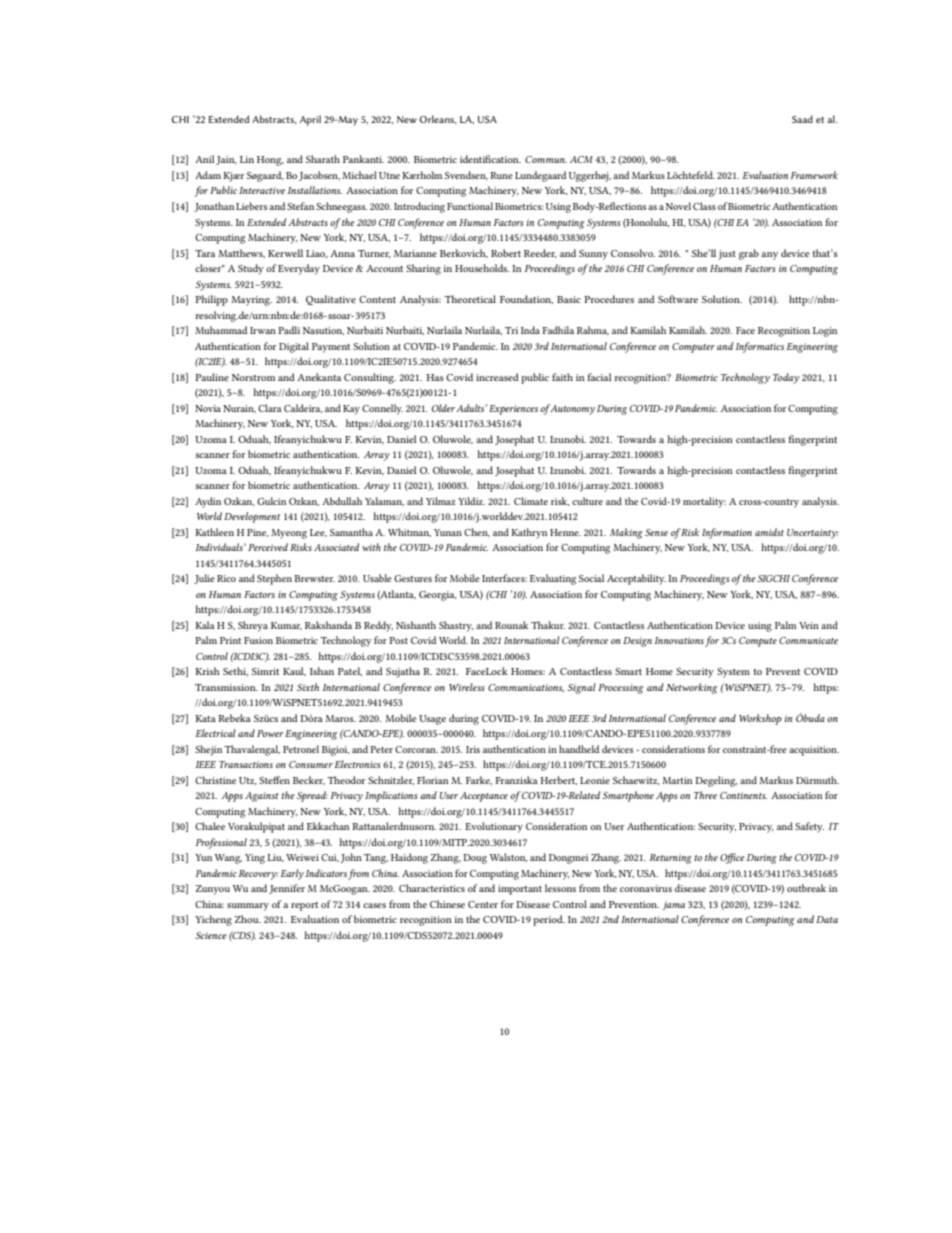 This image has width=952, height=1233. Describe the element at coordinates (490, 159) in the image. I see `identification` at that location.
